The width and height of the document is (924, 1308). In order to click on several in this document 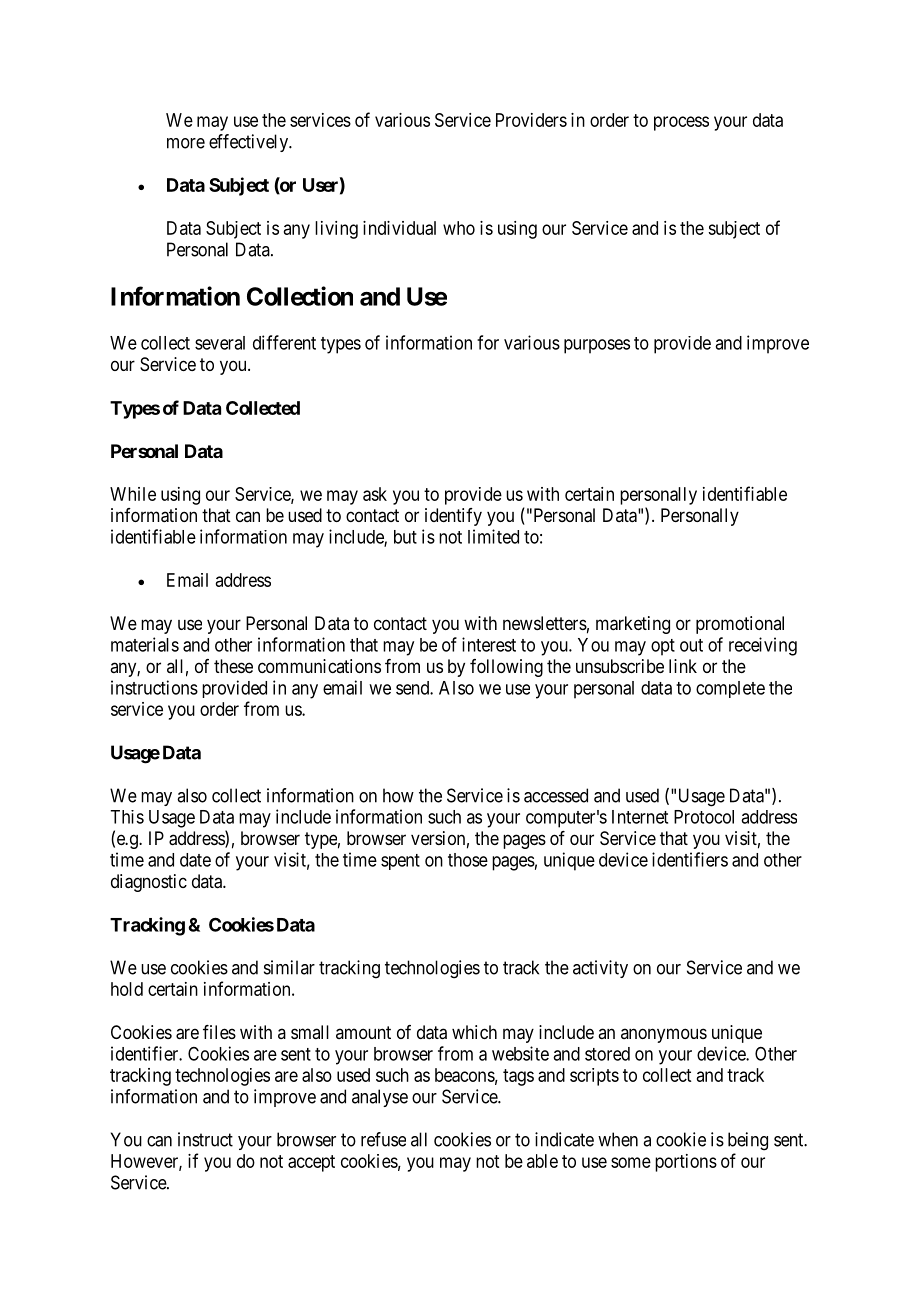, I will do `click(220, 343)`.
